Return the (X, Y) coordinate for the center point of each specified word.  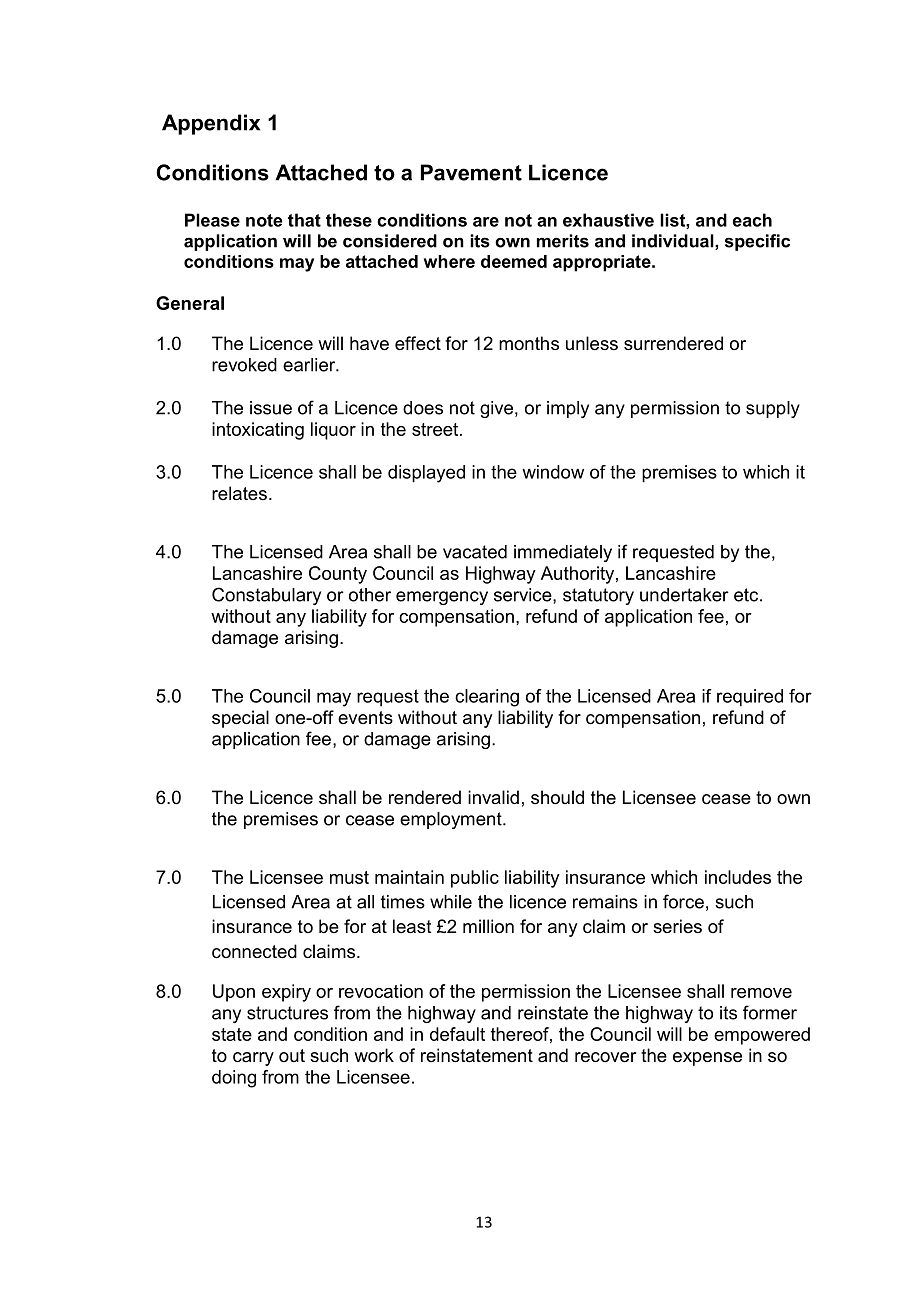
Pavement (471, 172)
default (457, 1034)
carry (253, 1059)
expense (707, 1059)
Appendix (211, 124)
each (752, 220)
